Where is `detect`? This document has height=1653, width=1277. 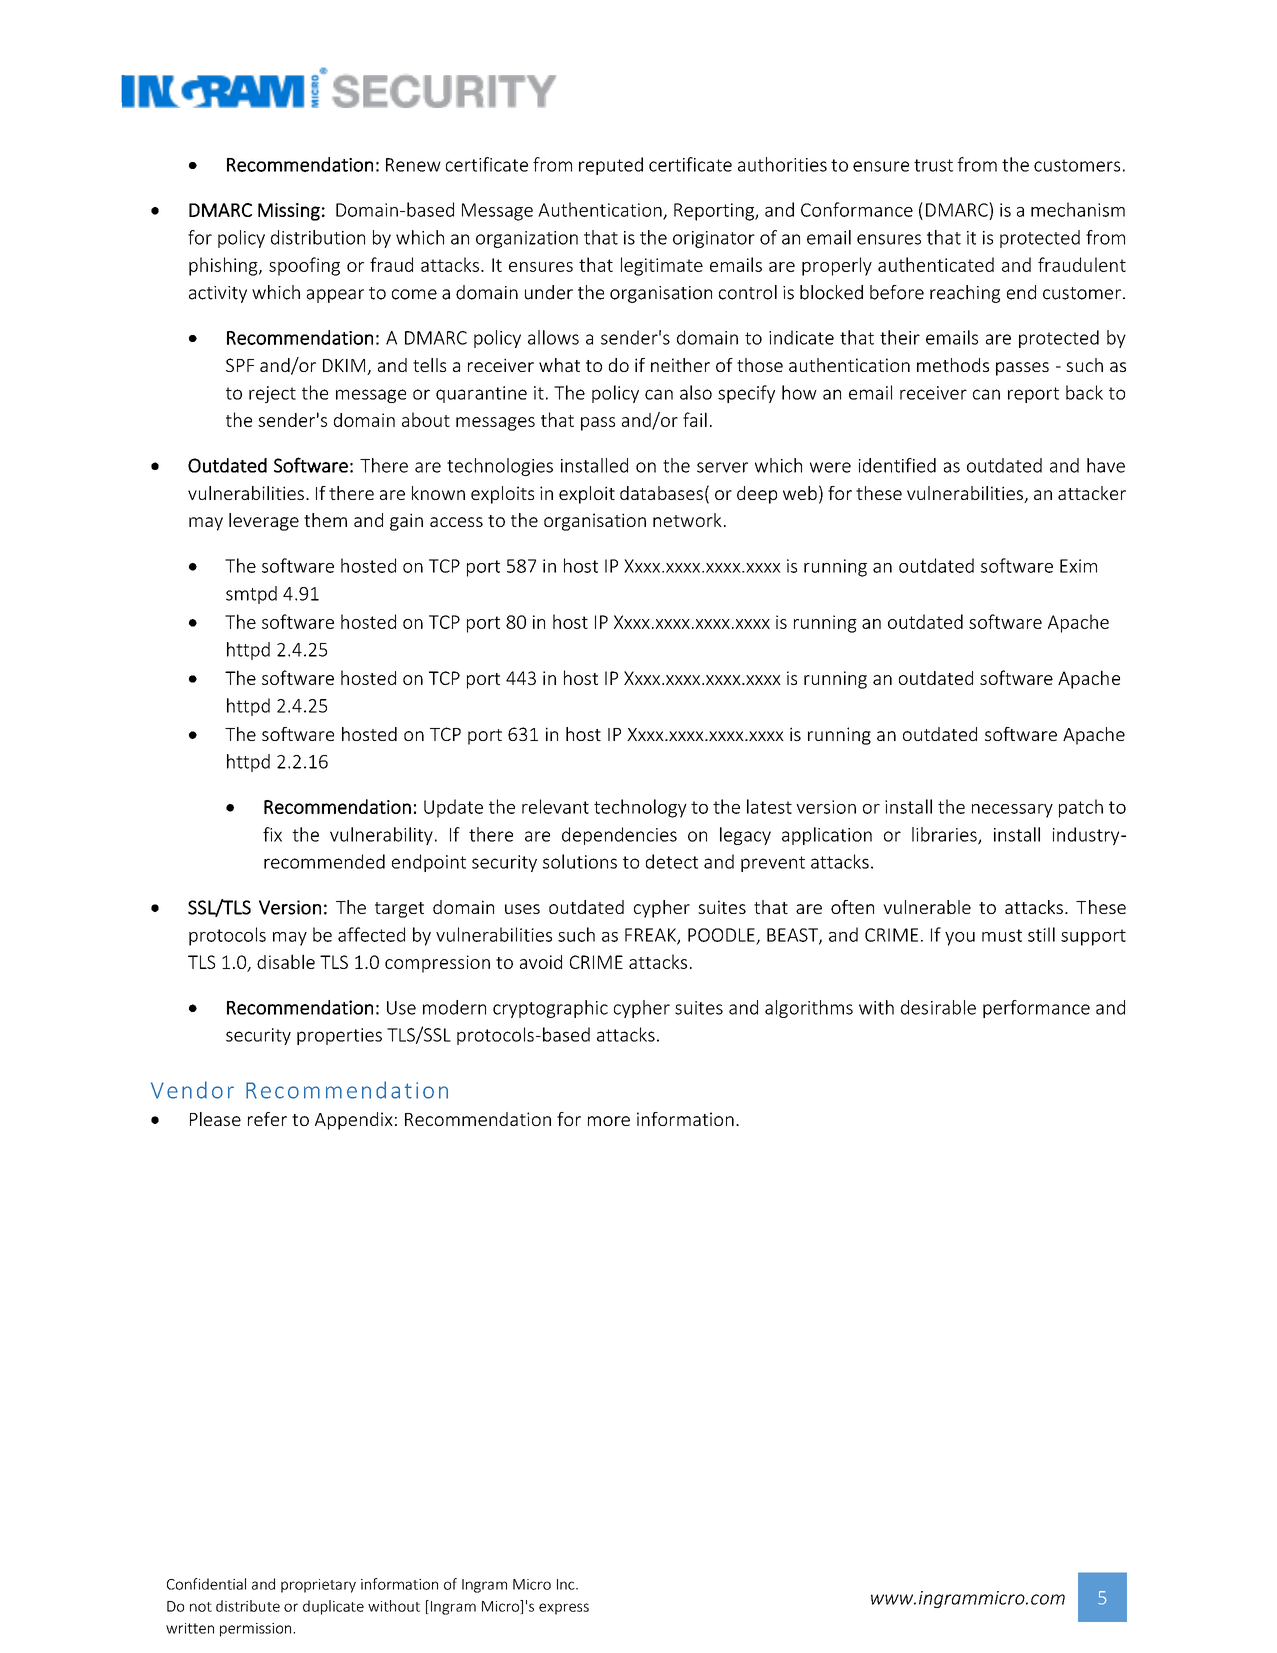 detect is located at coordinates (672, 861).
